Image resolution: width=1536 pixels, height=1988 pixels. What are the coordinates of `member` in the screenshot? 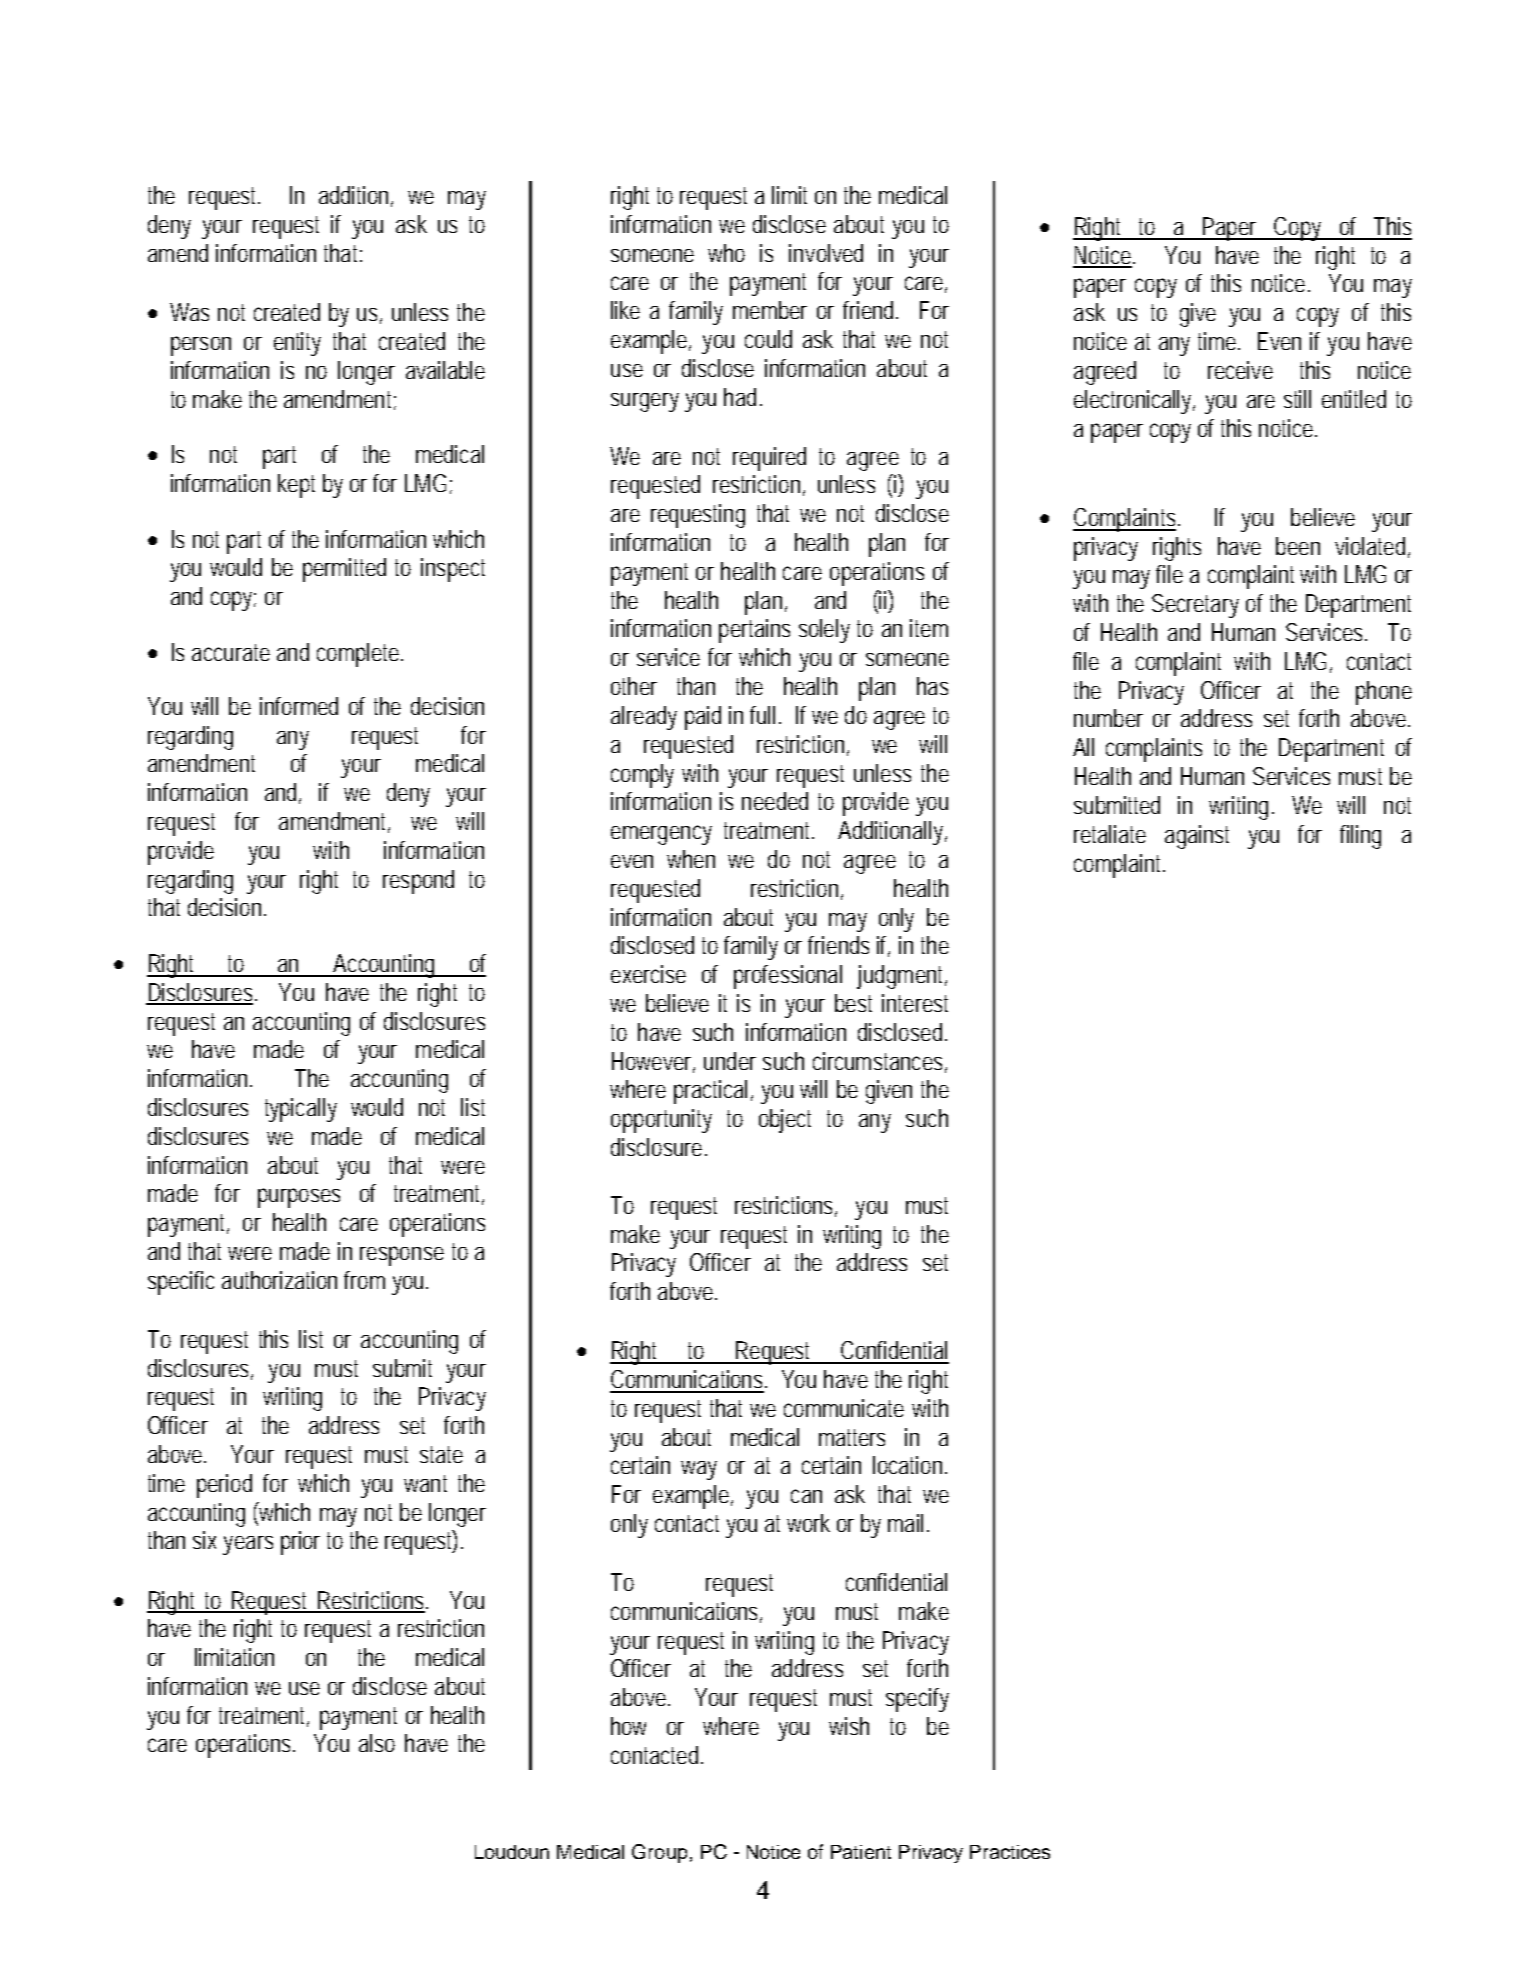 It's located at (770, 310).
